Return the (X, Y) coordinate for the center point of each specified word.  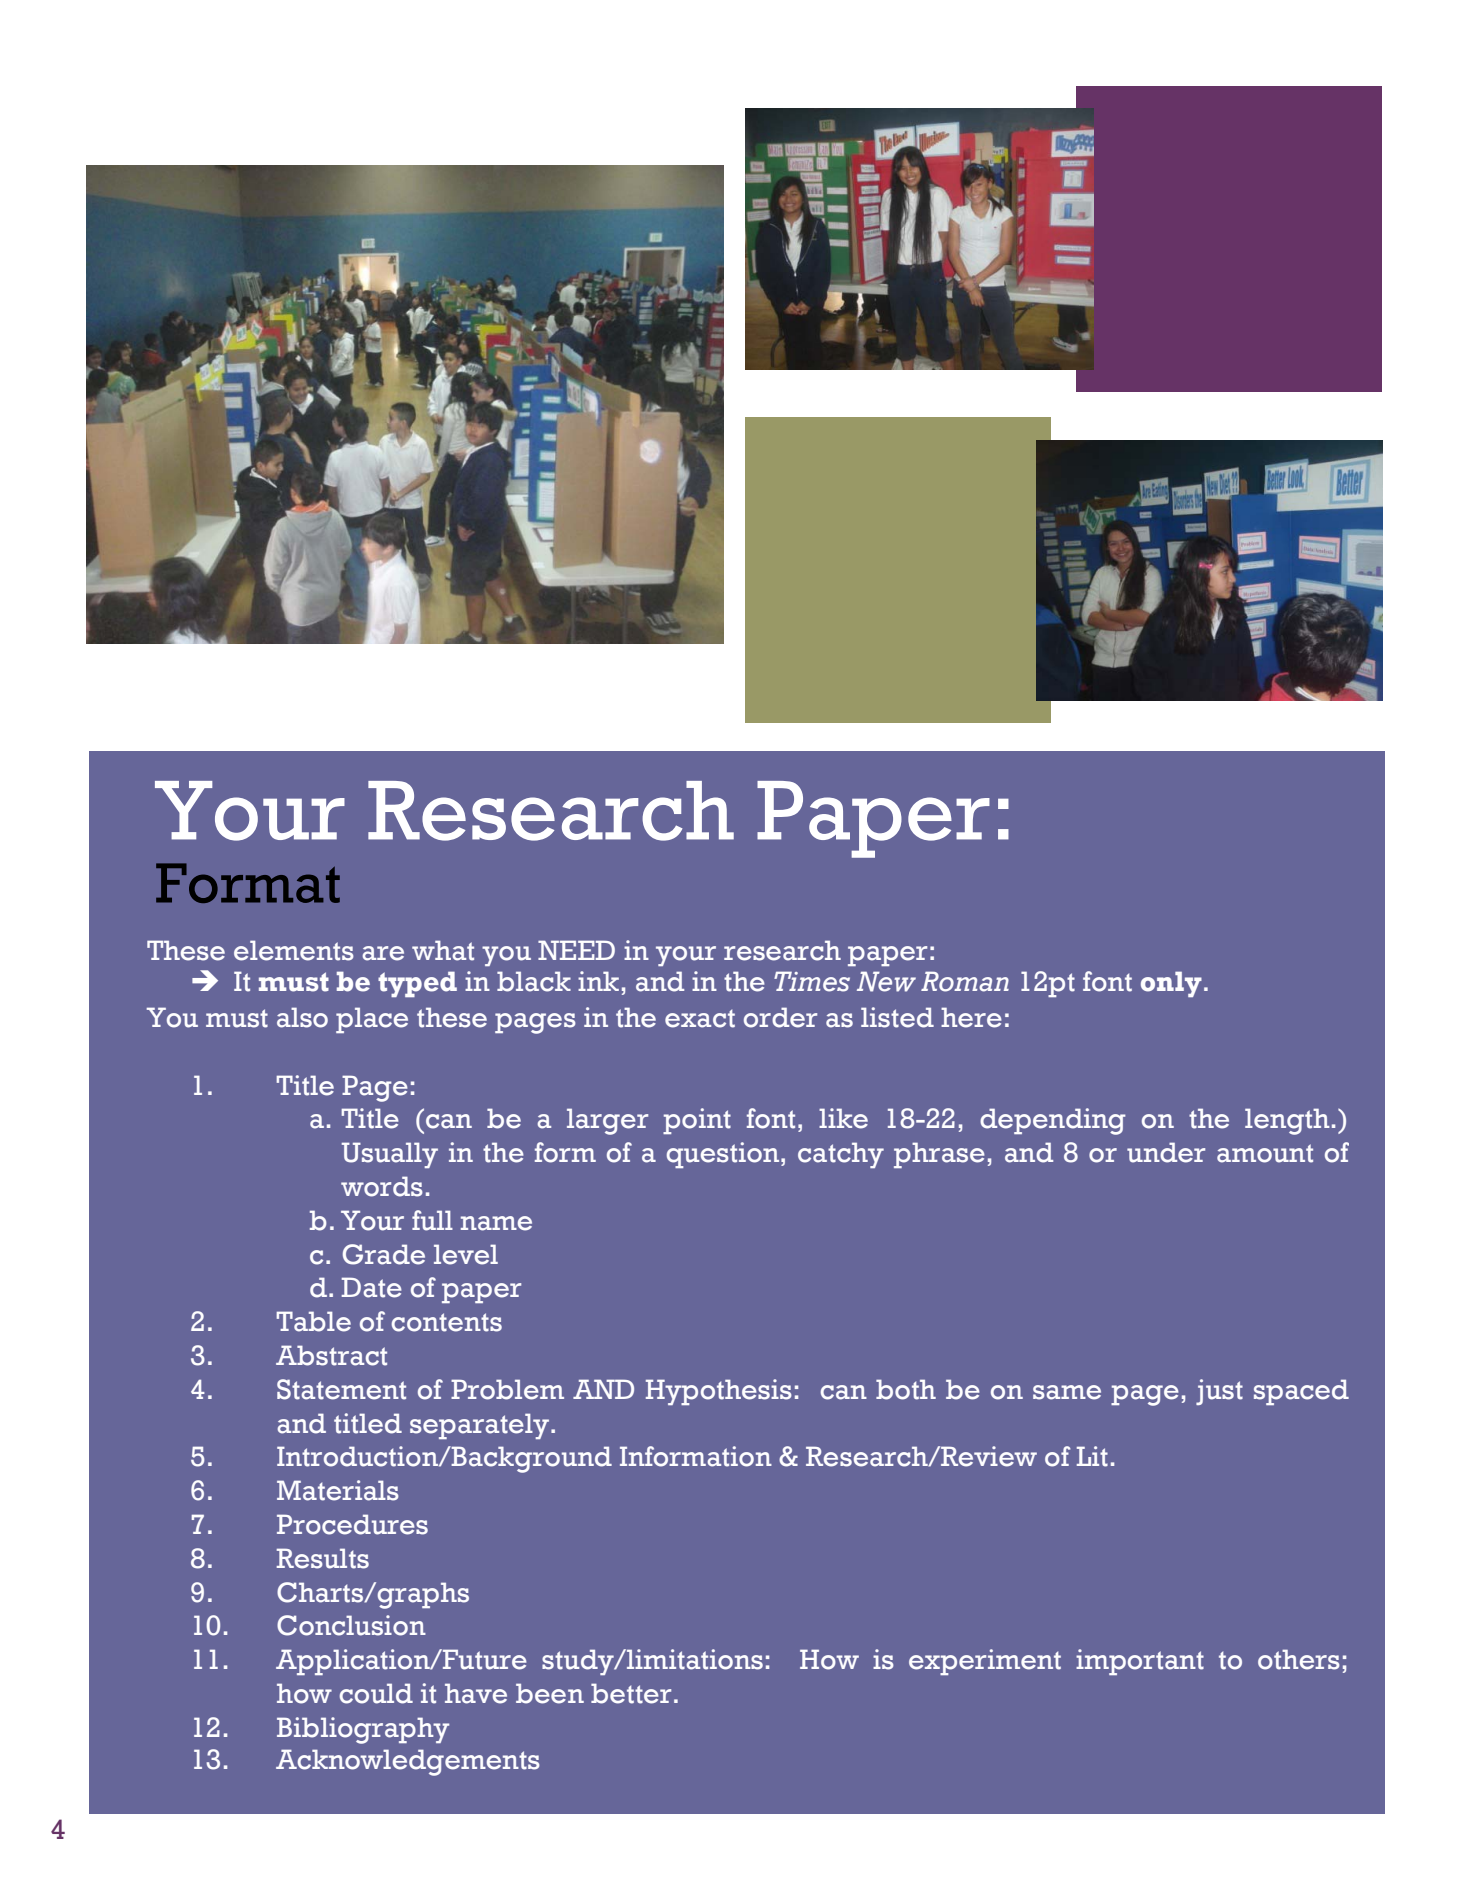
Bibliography (363, 1730)
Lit (1092, 1456)
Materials (338, 1490)
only (1171, 984)
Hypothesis (719, 1392)
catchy (841, 1155)
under (1166, 1152)
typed (417, 984)
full (432, 1220)
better (631, 1693)
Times (812, 981)
